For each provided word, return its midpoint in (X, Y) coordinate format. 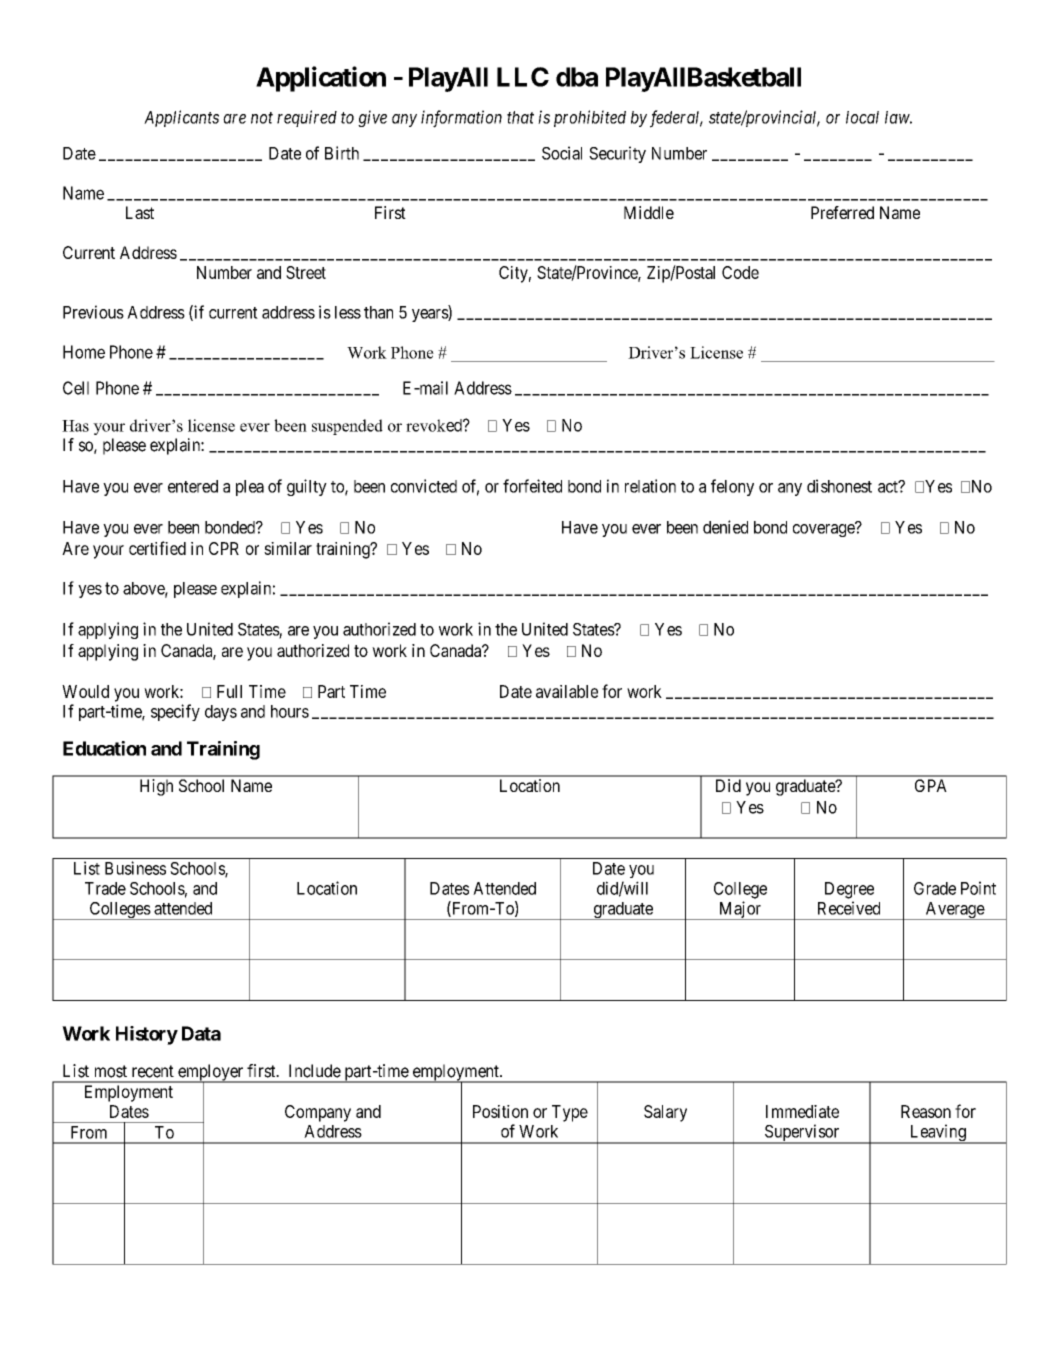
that (520, 117)
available (567, 691)
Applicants (181, 118)
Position (500, 1111)
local (862, 117)
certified (157, 548)
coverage (824, 530)
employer (211, 1073)
